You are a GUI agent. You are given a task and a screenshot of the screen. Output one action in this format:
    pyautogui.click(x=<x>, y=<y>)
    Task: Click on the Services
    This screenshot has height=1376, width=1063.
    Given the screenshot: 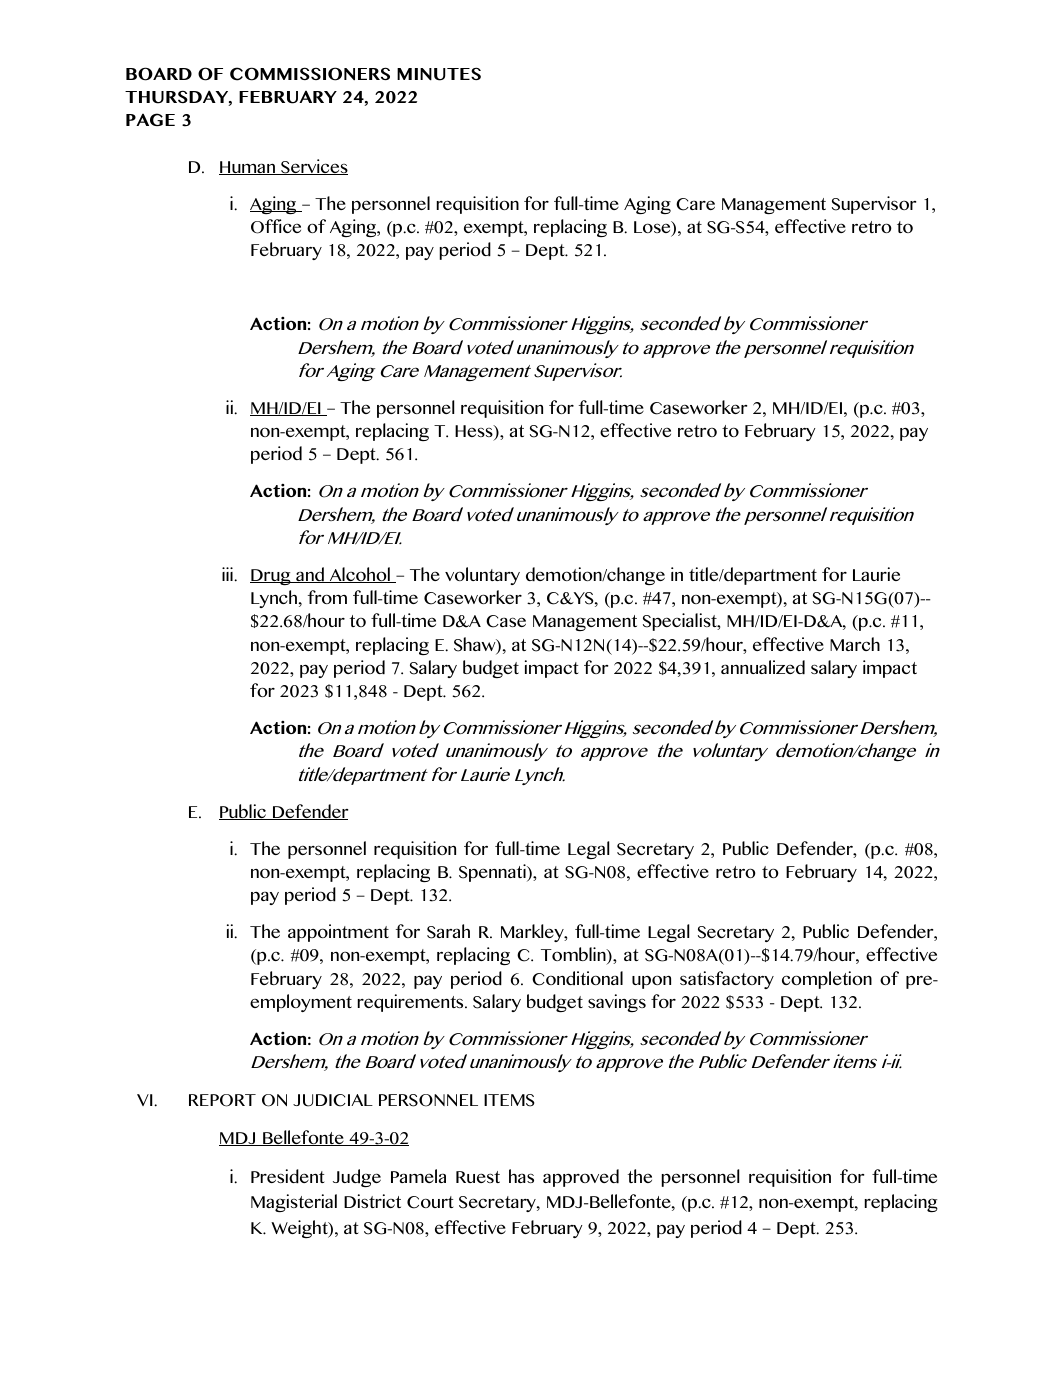 What is the action you would take?
    pyautogui.click(x=313, y=167)
